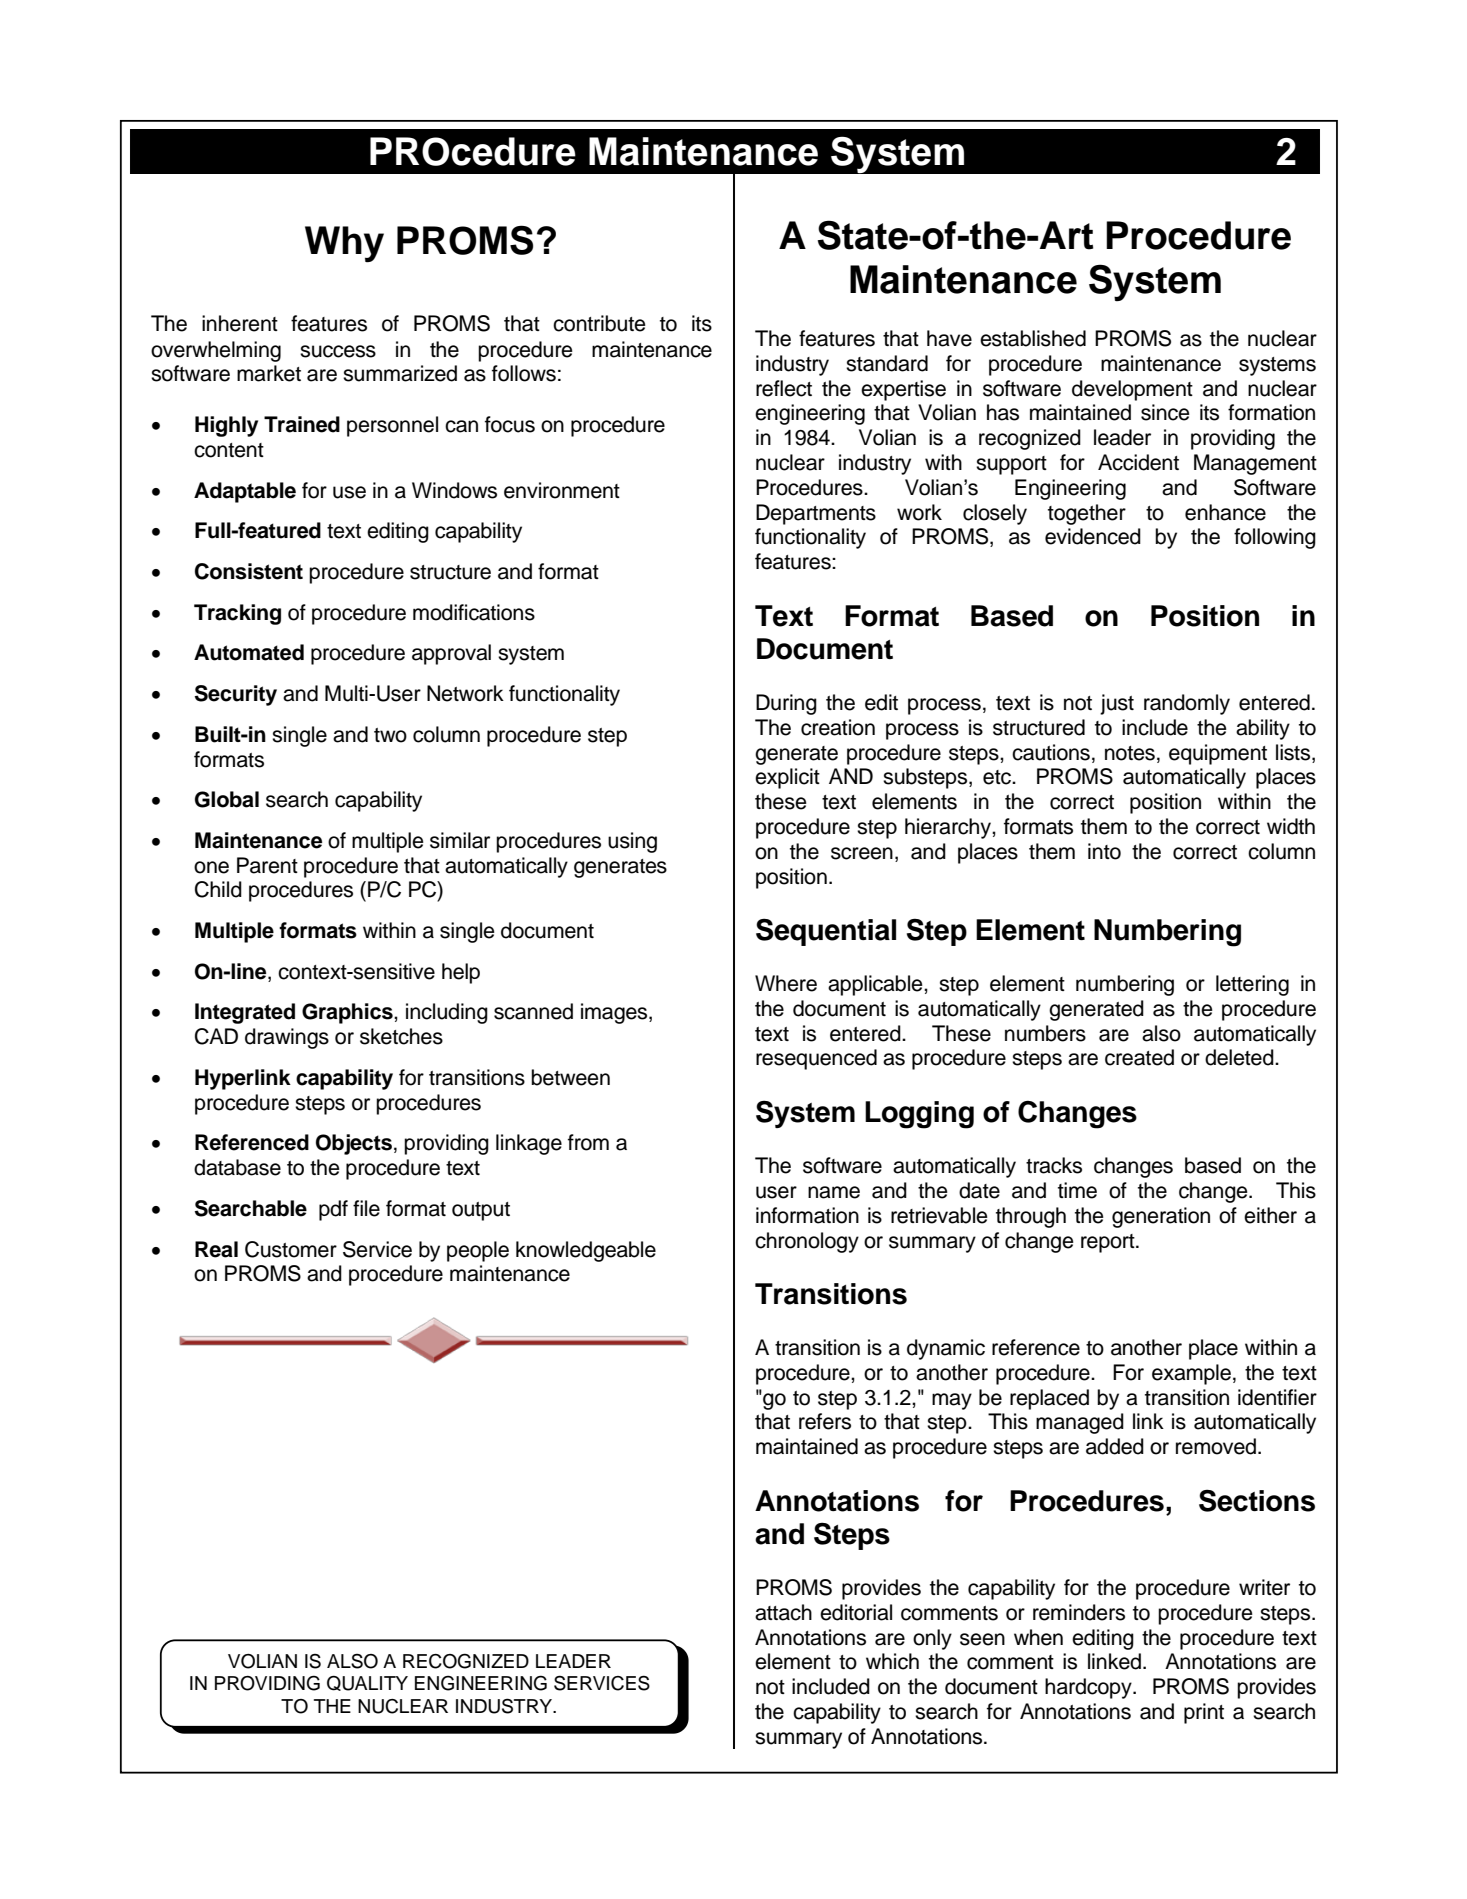  What do you see at coordinates (1252, 985) in the screenshot?
I see `lettering` at bounding box center [1252, 985].
